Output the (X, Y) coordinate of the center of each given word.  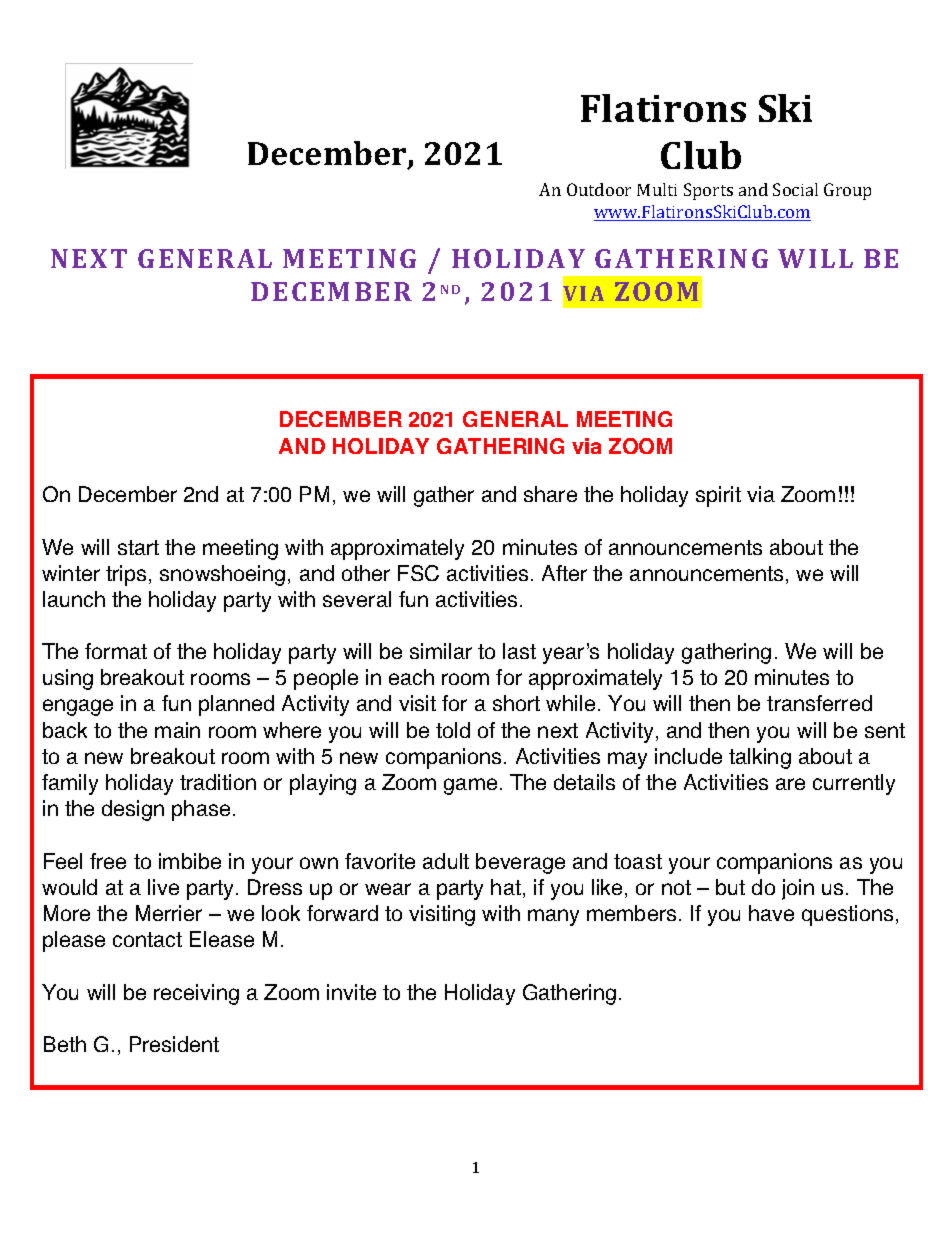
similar (441, 651)
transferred (819, 703)
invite (351, 992)
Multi (657, 189)
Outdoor (599, 189)
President (174, 1044)
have (771, 913)
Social (795, 189)
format (116, 651)
